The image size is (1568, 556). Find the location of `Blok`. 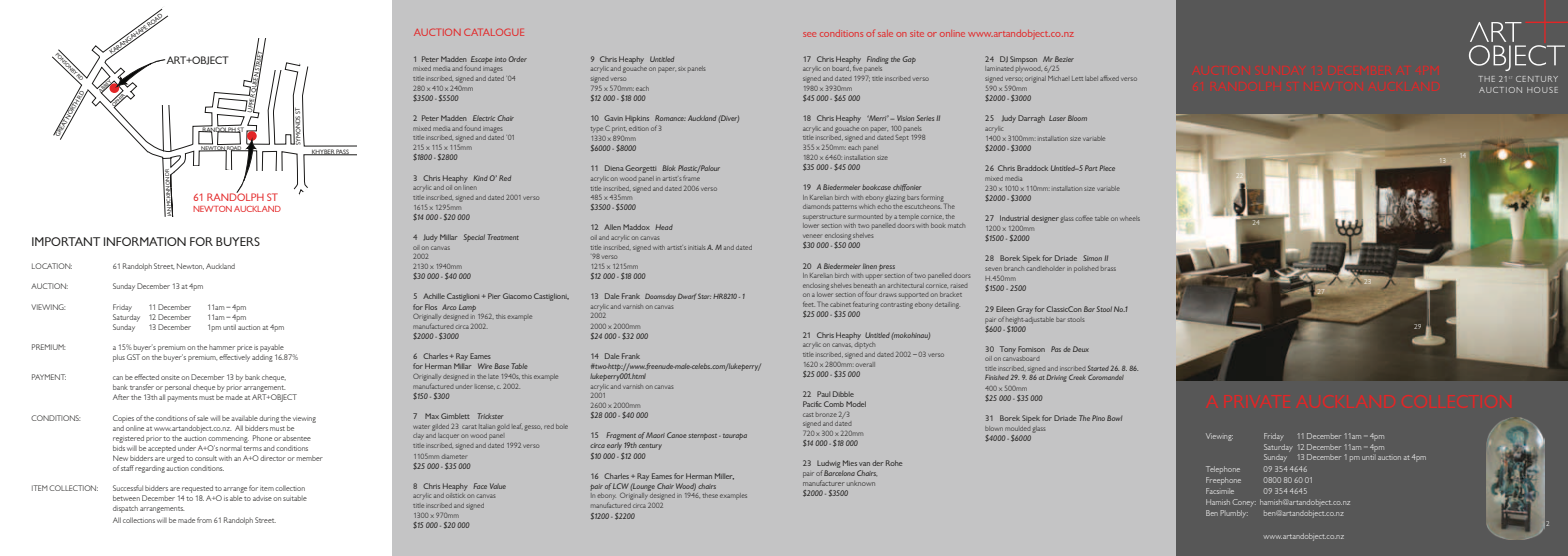

Blok is located at coordinates (668, 168).
